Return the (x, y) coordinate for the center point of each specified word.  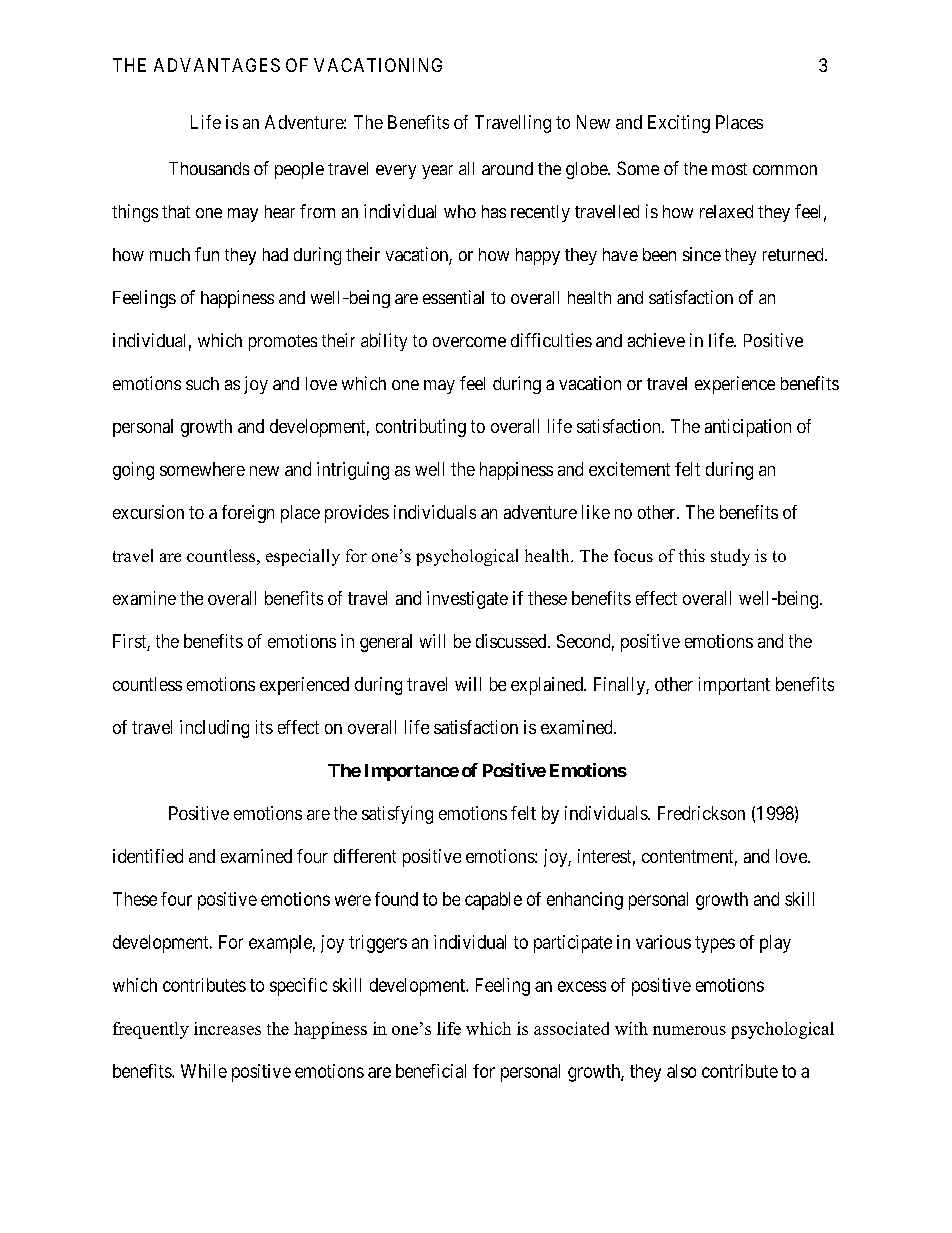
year (437, 172)
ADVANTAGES (217, 65)
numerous (689, 1030)
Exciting (679, 124)
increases (227, 1028)
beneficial (431, 1071)
